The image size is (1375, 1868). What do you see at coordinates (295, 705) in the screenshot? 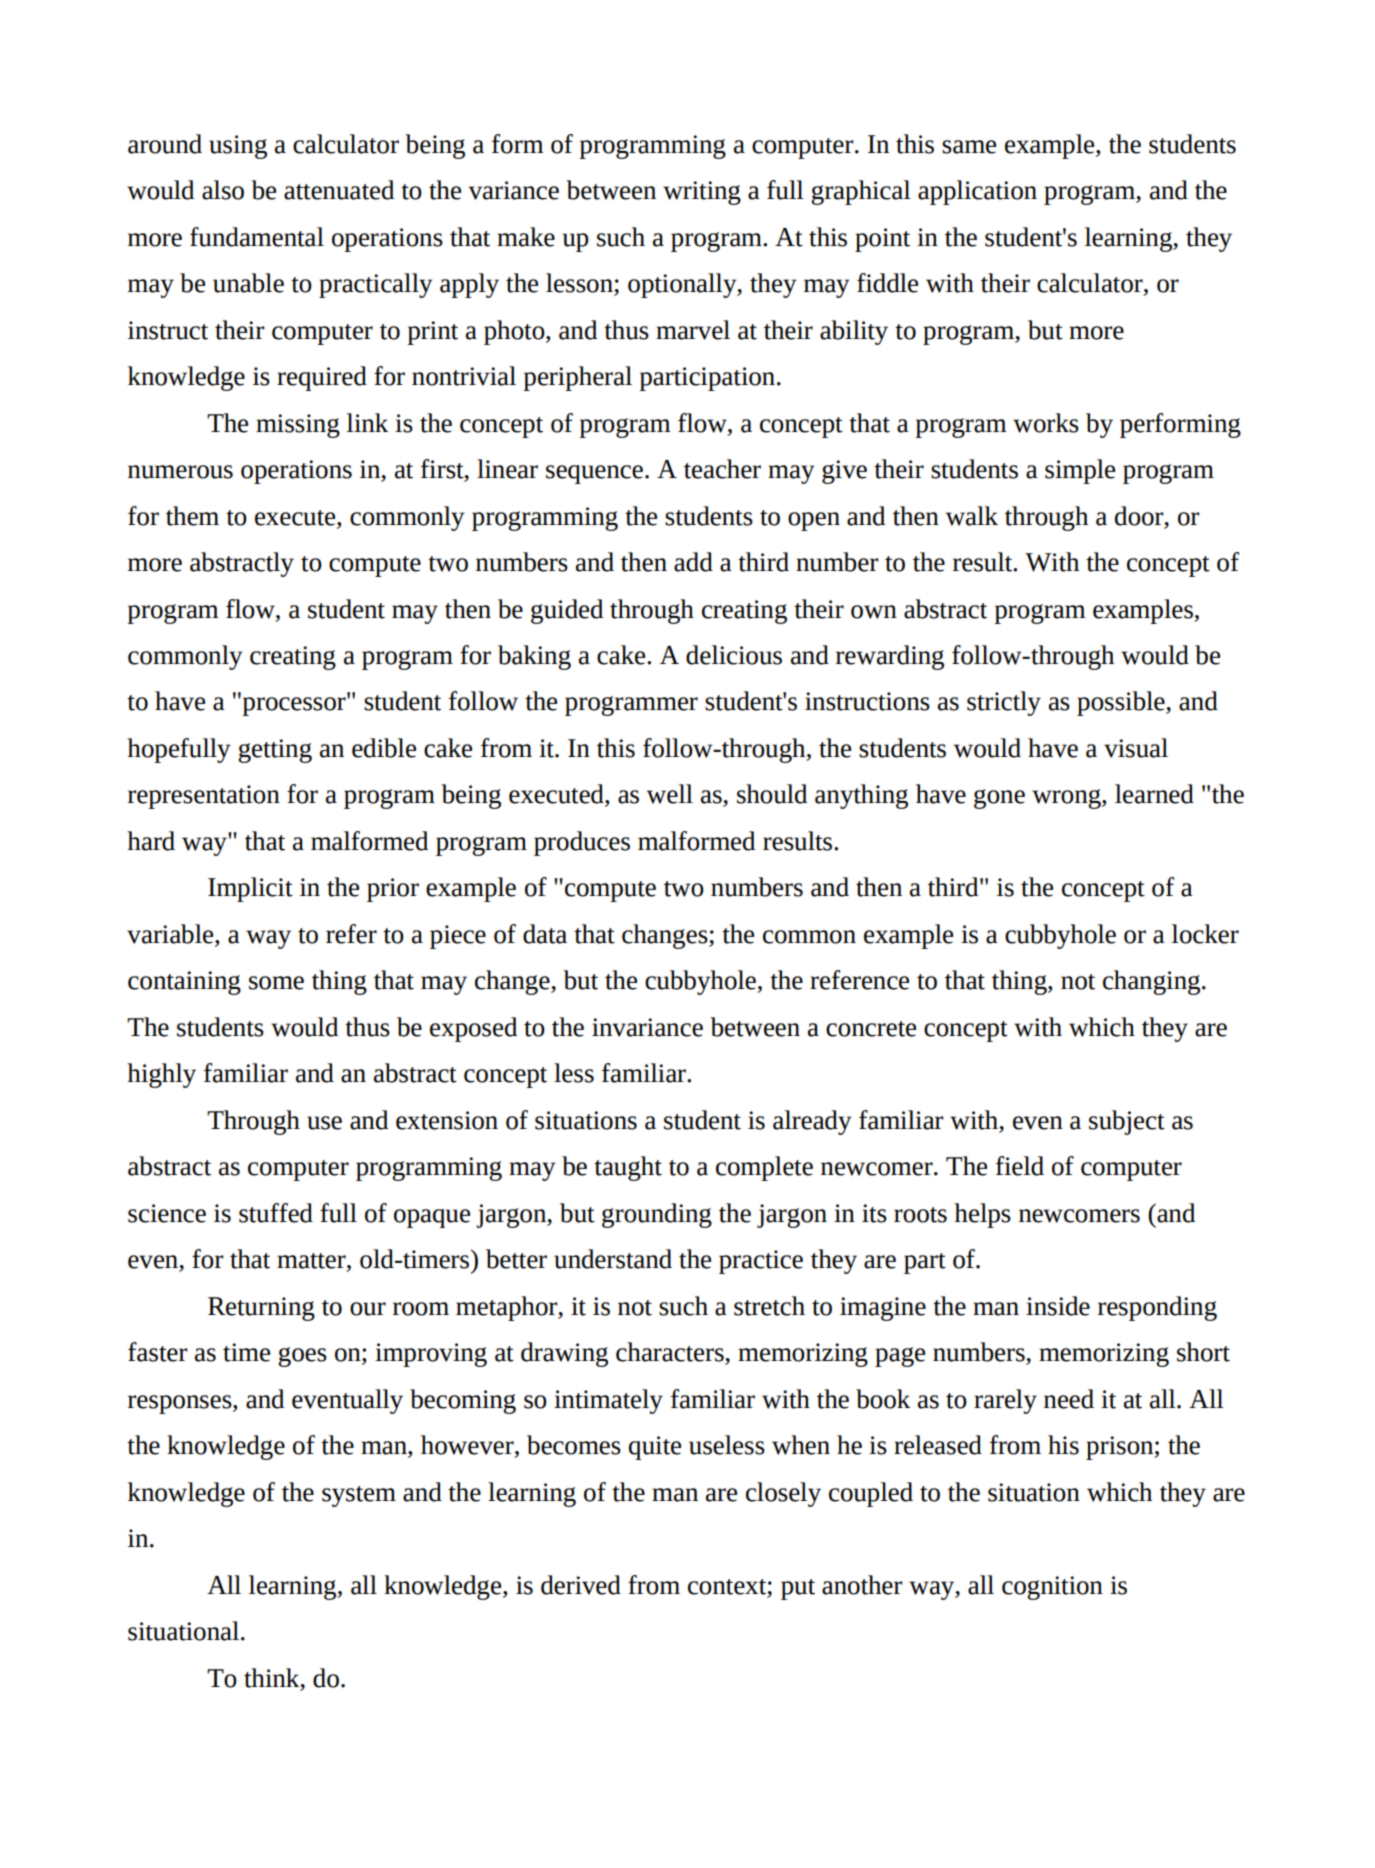
I see `processor` at bounding box center [295, 705].
